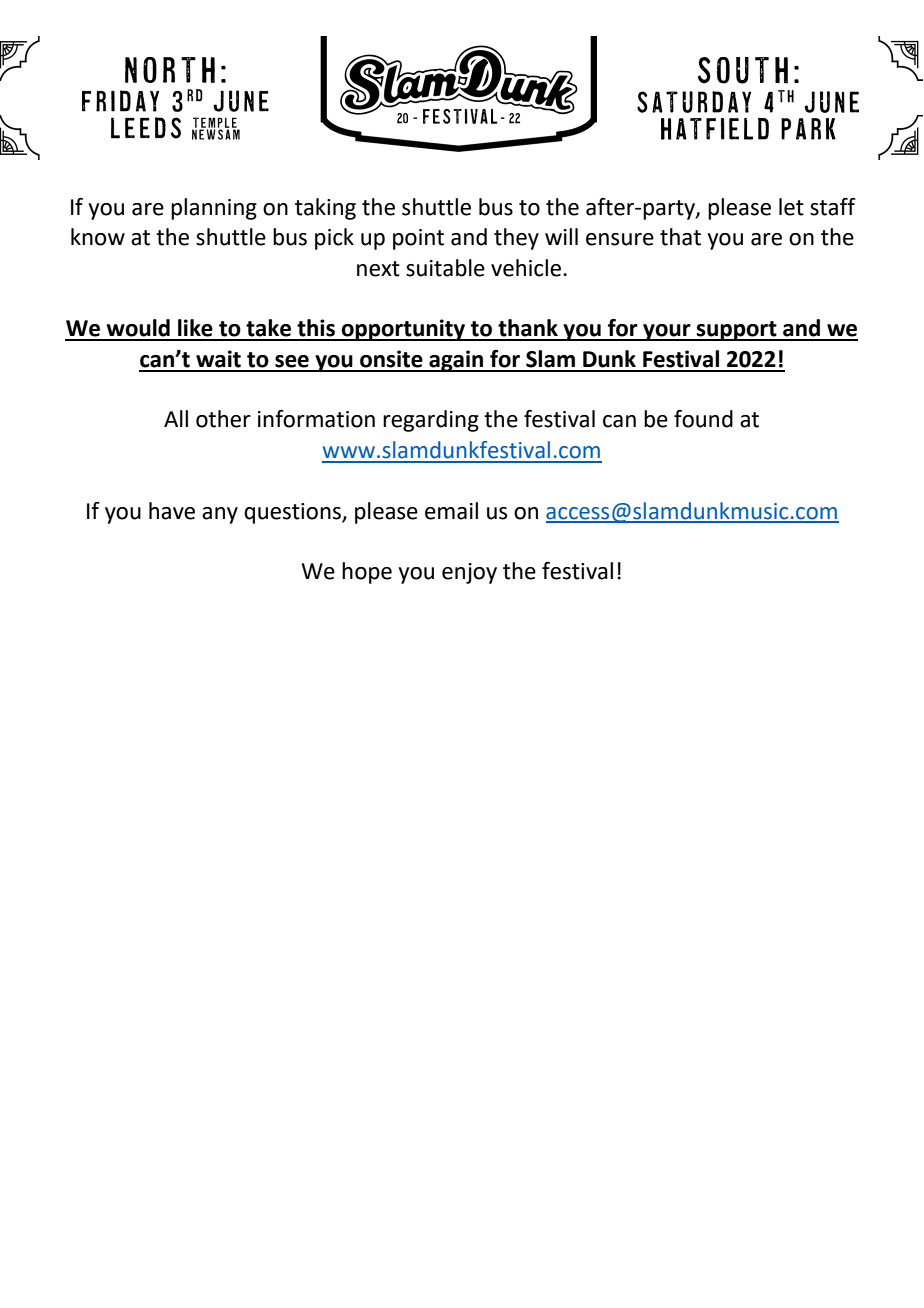 The height and width of the screenshot is (1308, 924). I want to click on found, so click(703, 419).
